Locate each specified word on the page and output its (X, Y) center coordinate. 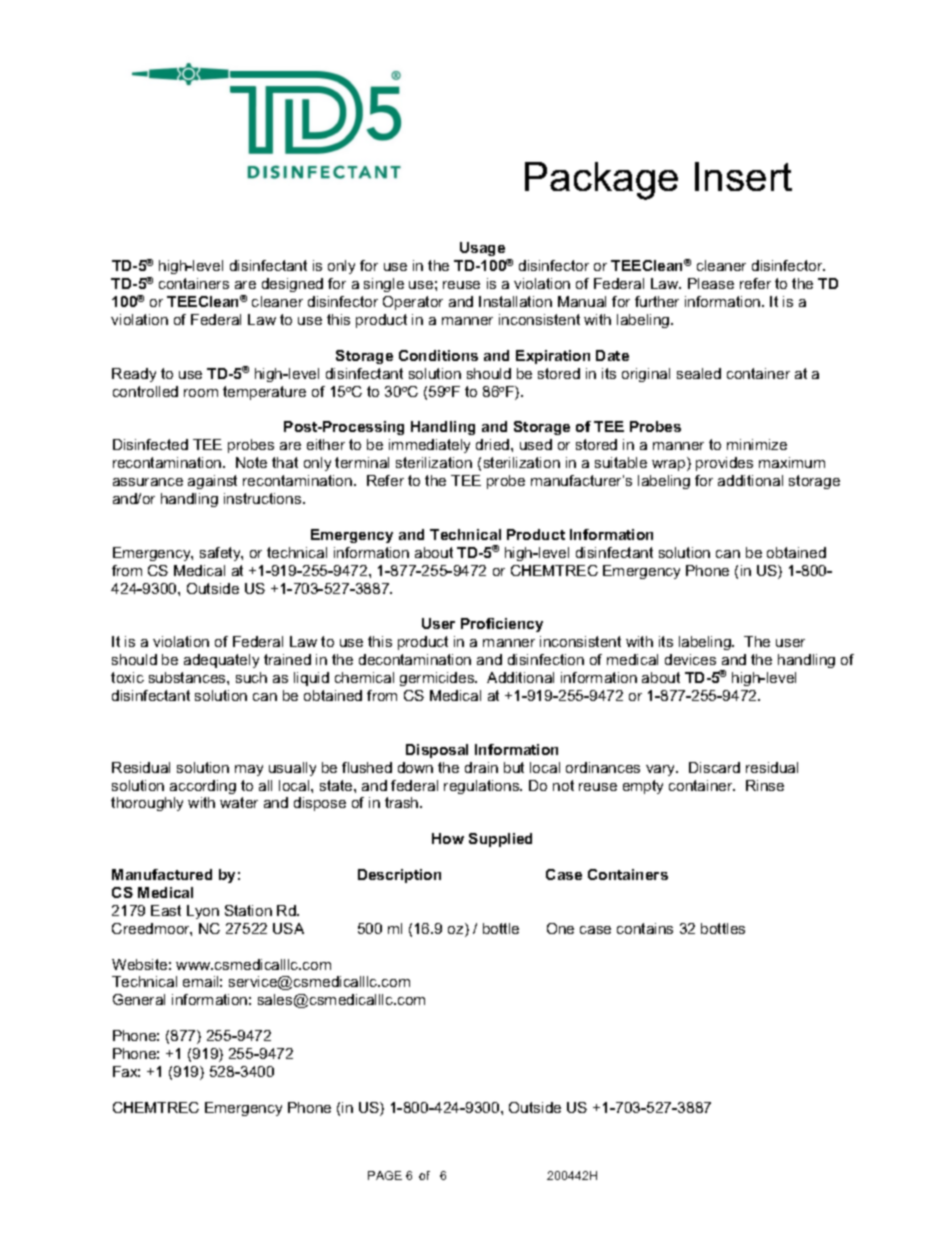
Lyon (203, 912)
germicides (438, 679)
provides (724, 464)
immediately (429, 446)
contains (645, 928)
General (139, 999)
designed (292, 285)
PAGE (385, 1175)
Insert (743, 176)
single (384, 285)
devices (690, 659)
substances (188, 677)
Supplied (500, 840)
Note (251, 462)
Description (399, 876)
